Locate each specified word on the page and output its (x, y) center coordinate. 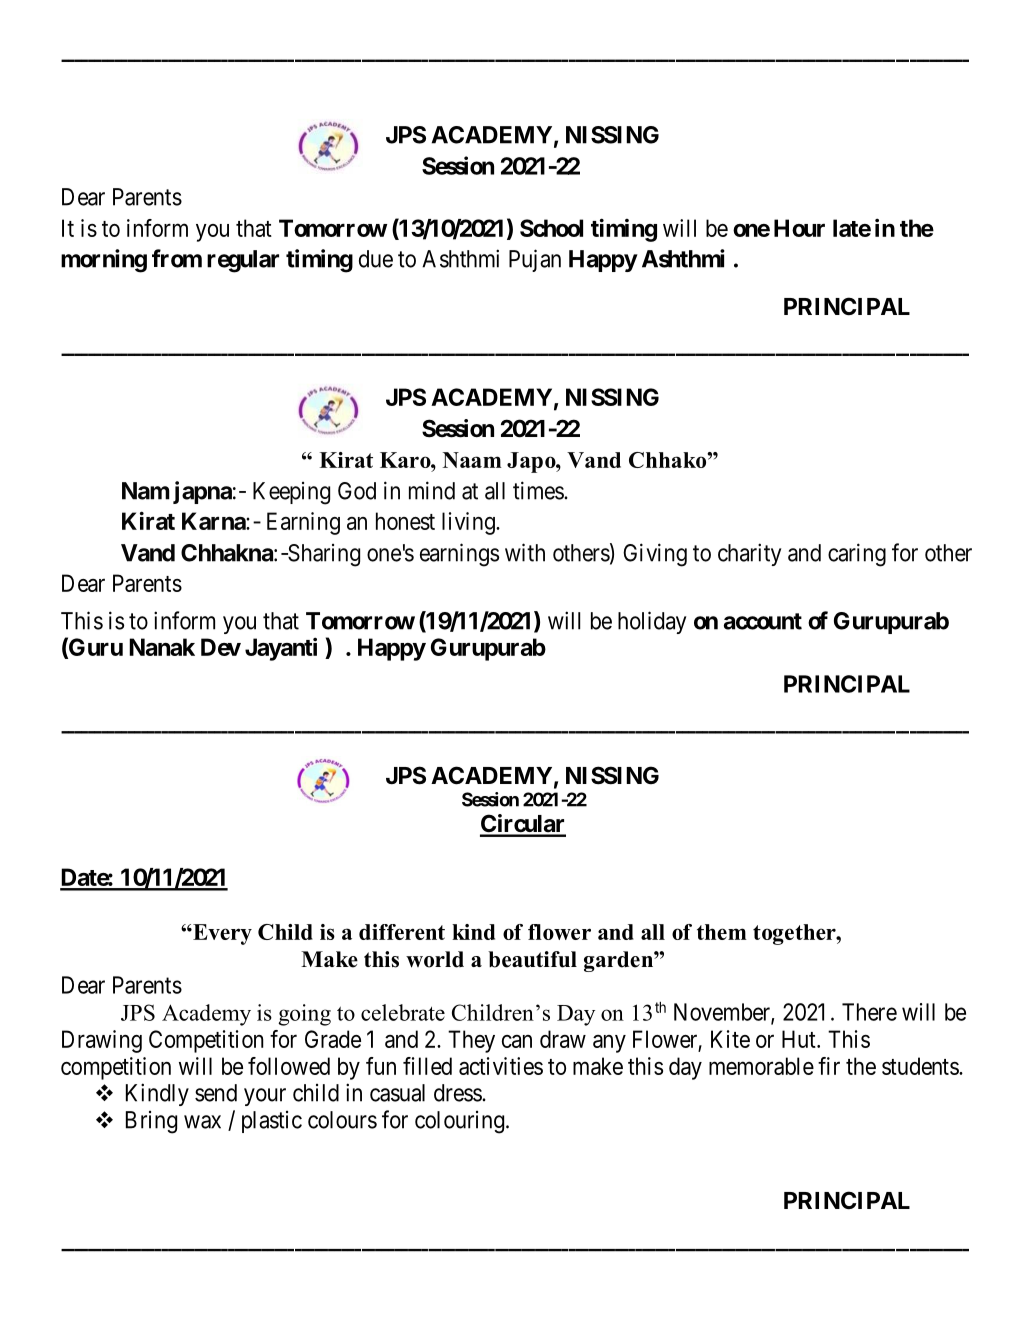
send (216, 1093)
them (722, 932)
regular (243, 261)
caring (857, 555)
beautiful (532, 959)
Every (221, 934)
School (551, 228)
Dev (221, 647)
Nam (146, 491)
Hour (799, 228)
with (525, 552)
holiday (652, 622)
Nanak (162, 647)
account (763, 621)
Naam (472, 460)
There (869, 1012)
